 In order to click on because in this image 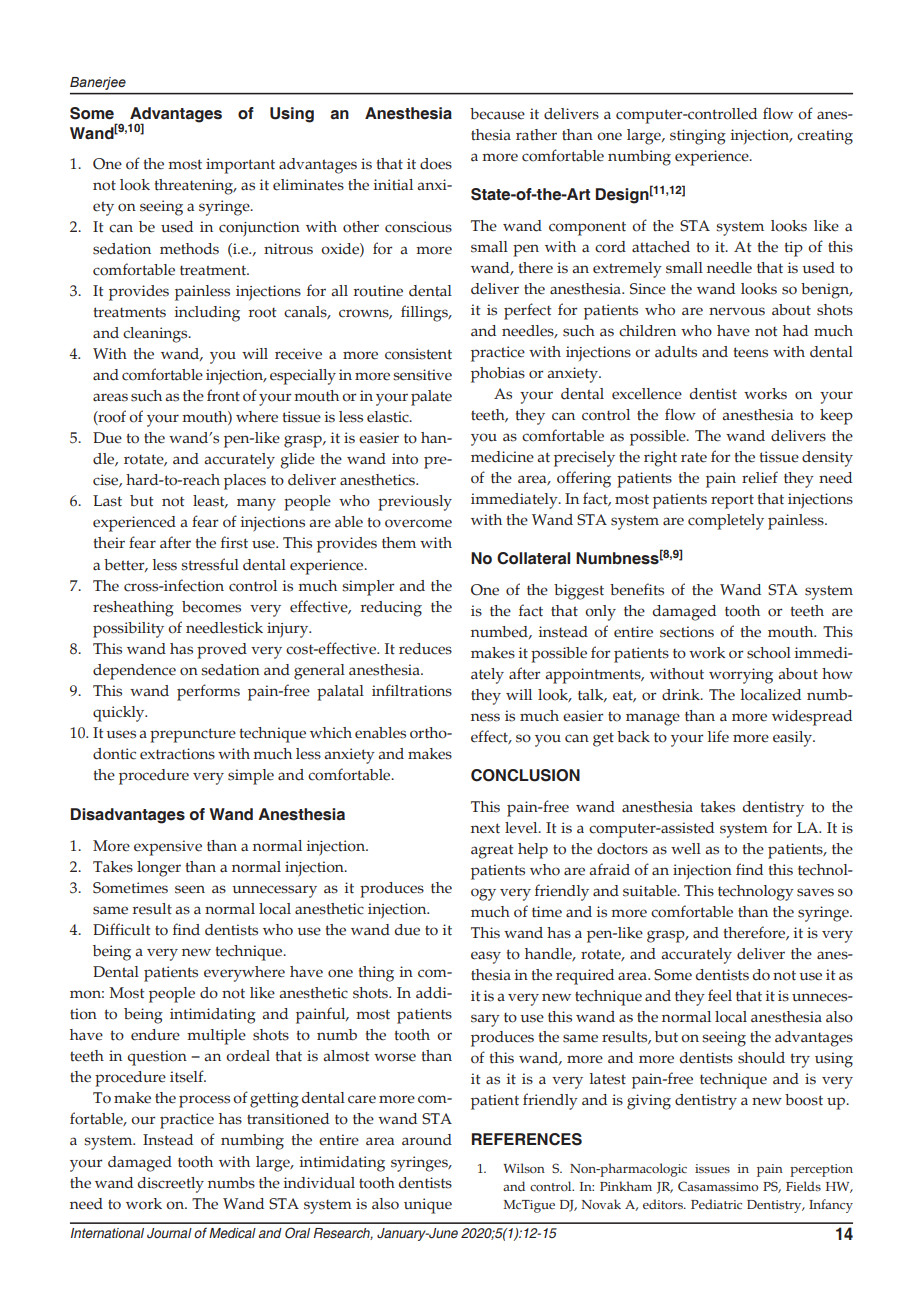, I will do `click(497, 114)`.
